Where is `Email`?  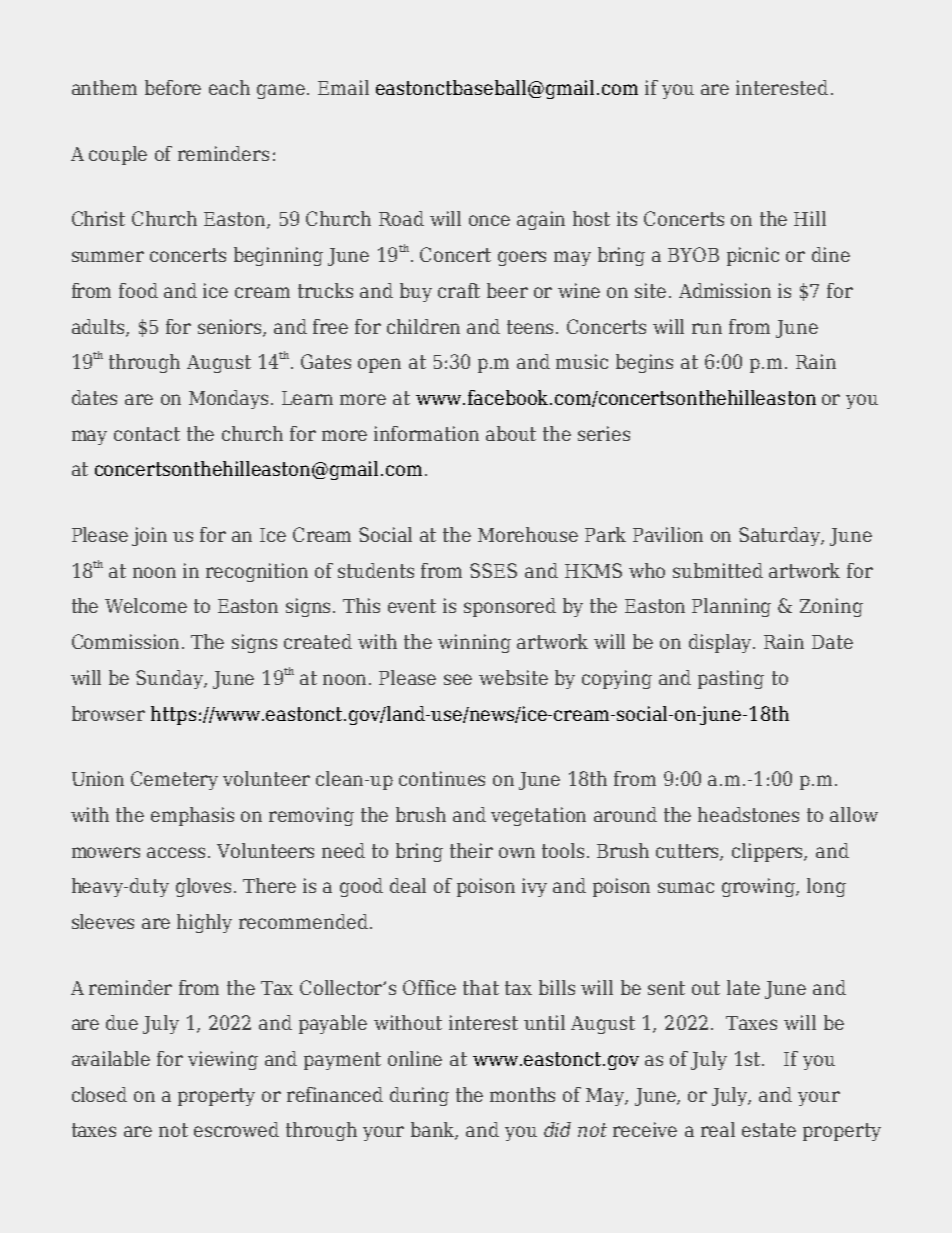
Email is located at coordinates (343, 87).
